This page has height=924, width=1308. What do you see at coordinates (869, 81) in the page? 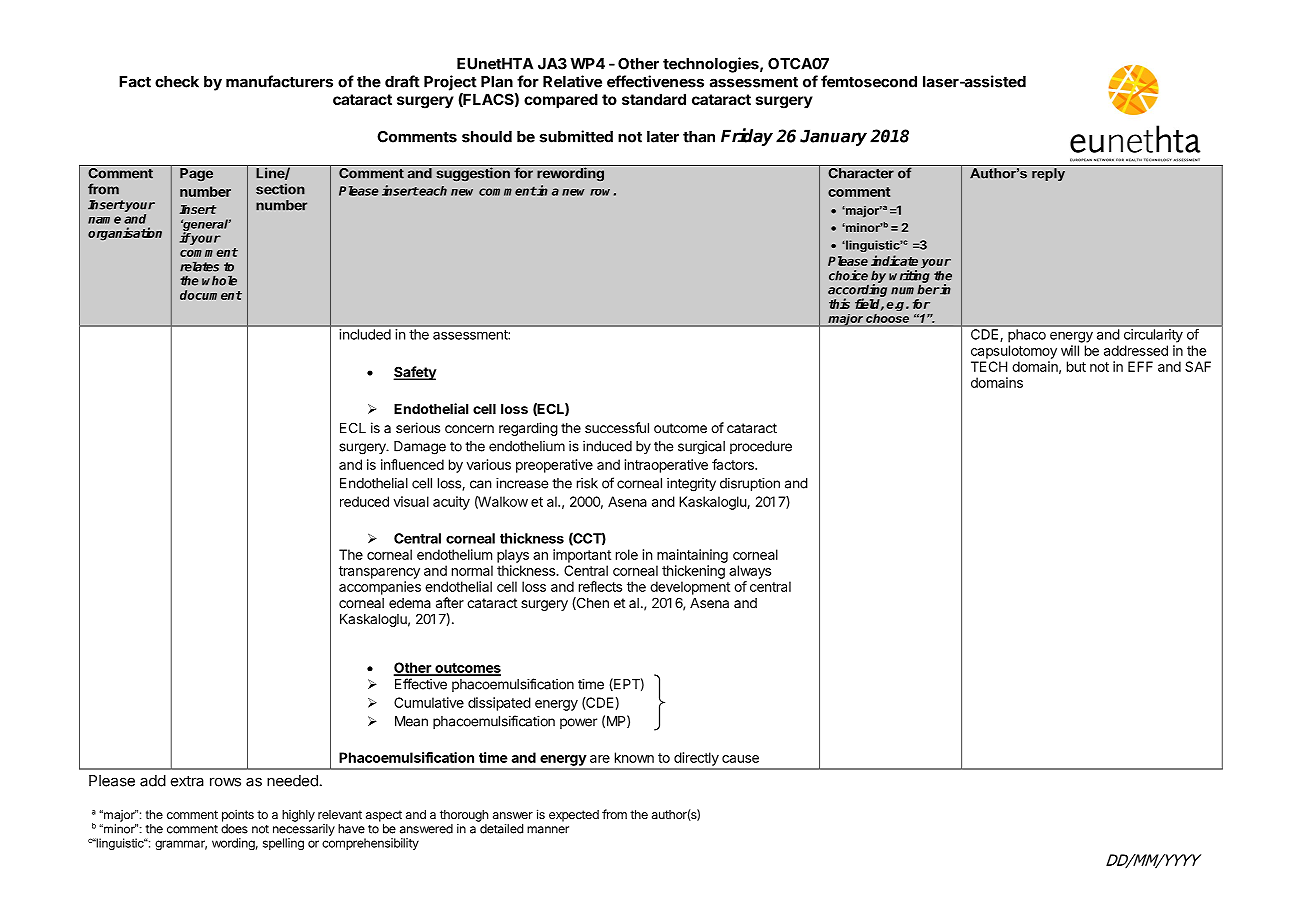
I see `femtosecond` at bounding box center [869, 81].
